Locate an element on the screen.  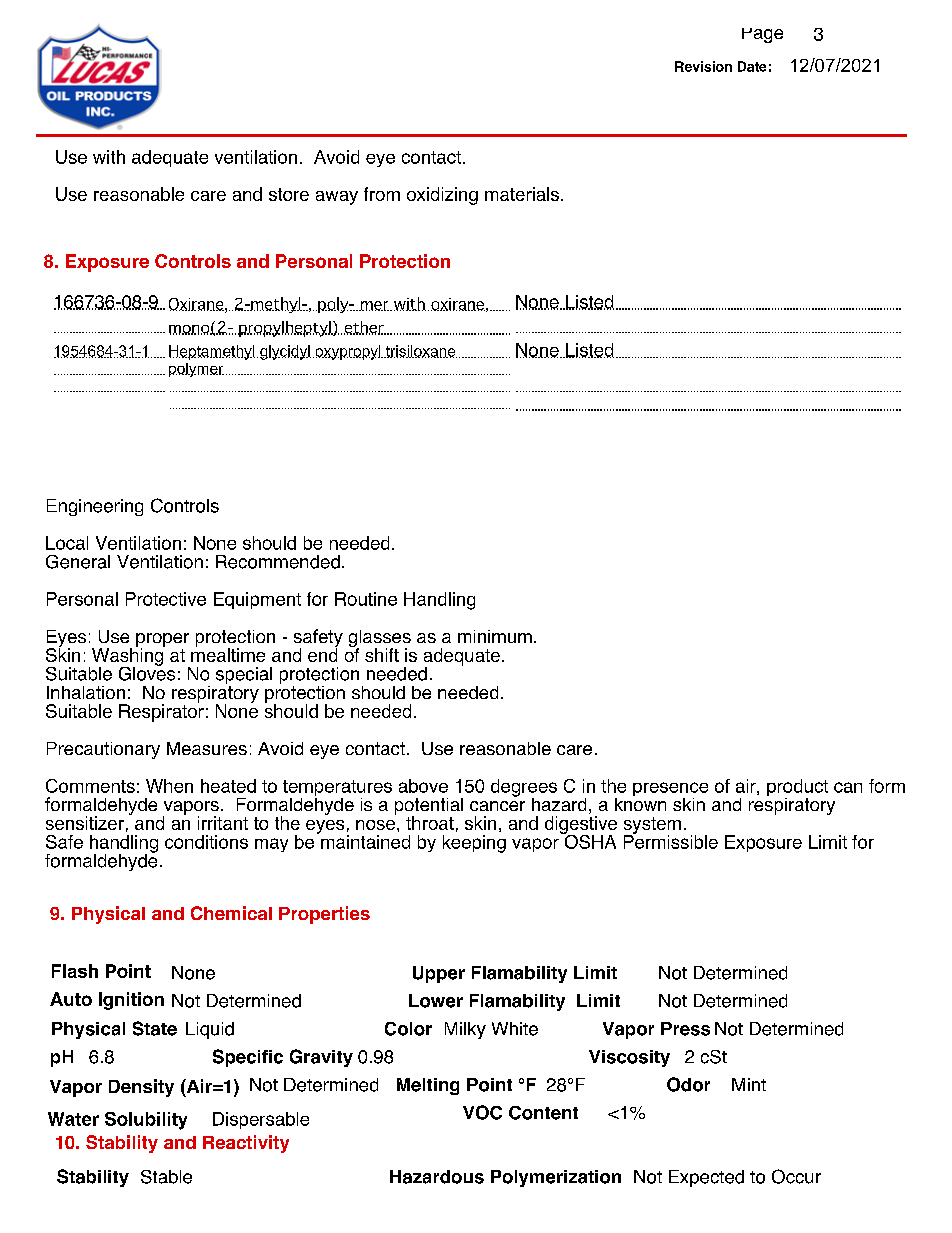
minimum is located at coordinates (495, 636).
